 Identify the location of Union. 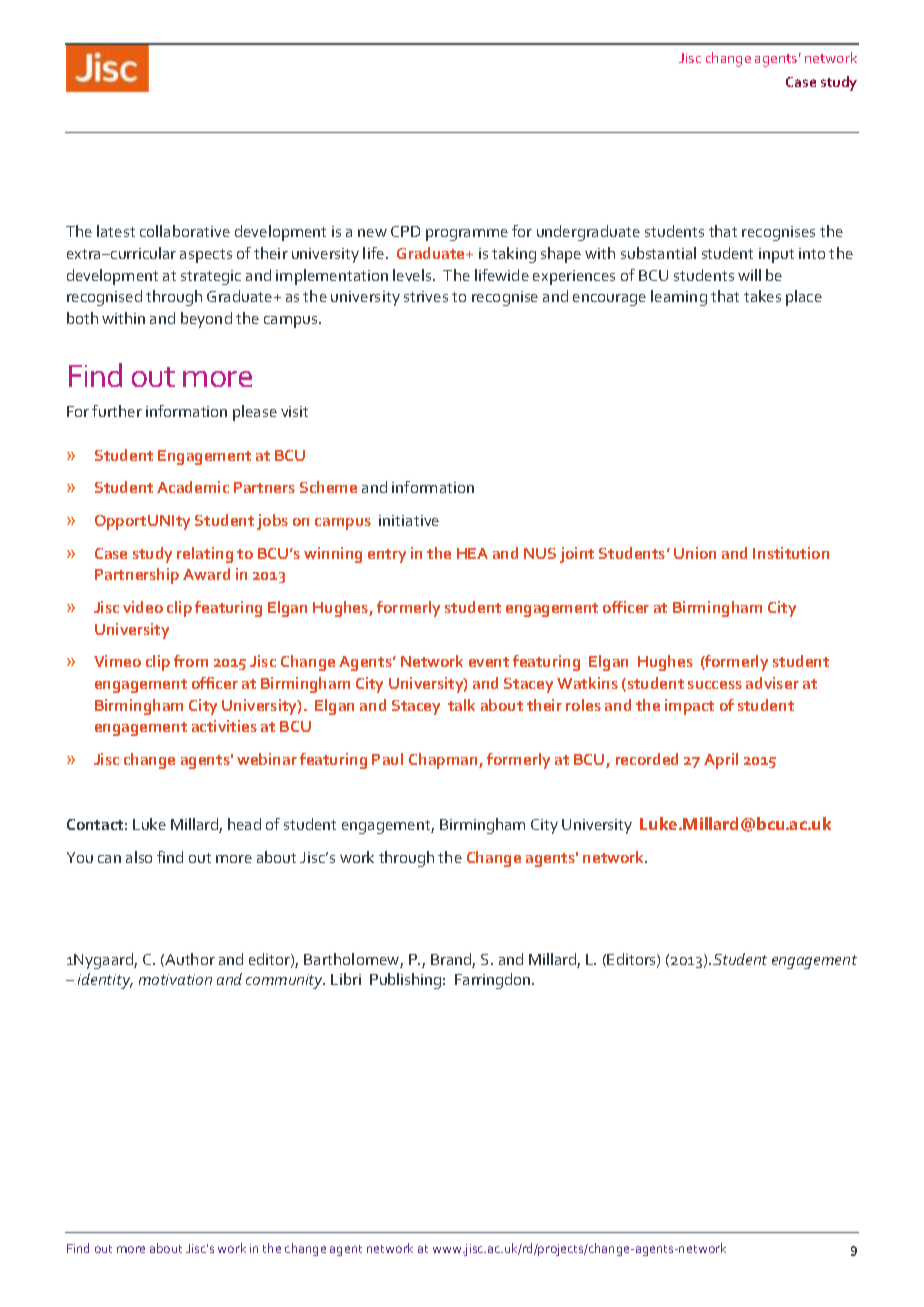
(695, 553).
